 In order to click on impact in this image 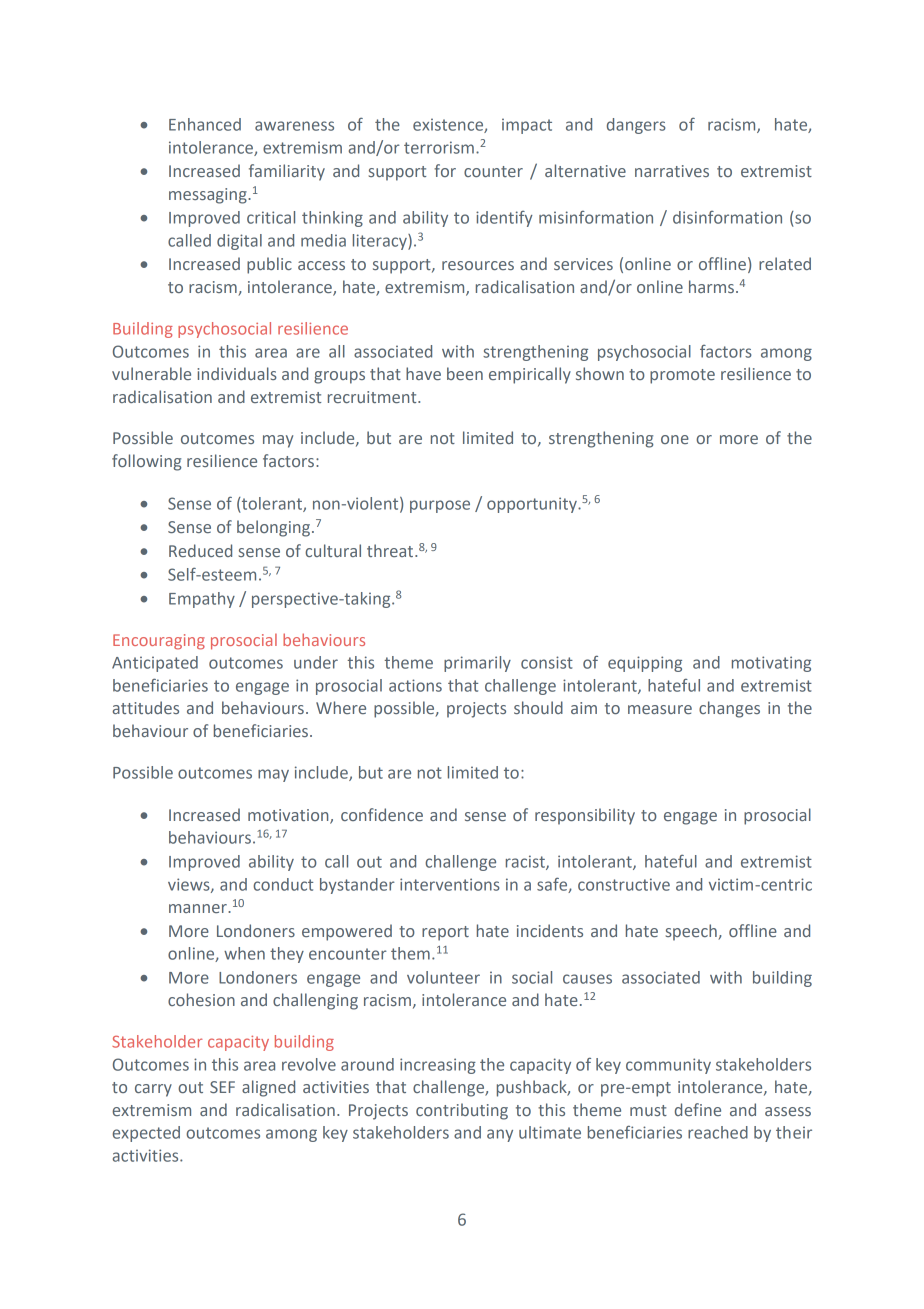, I will do `click(527, 126)`.
